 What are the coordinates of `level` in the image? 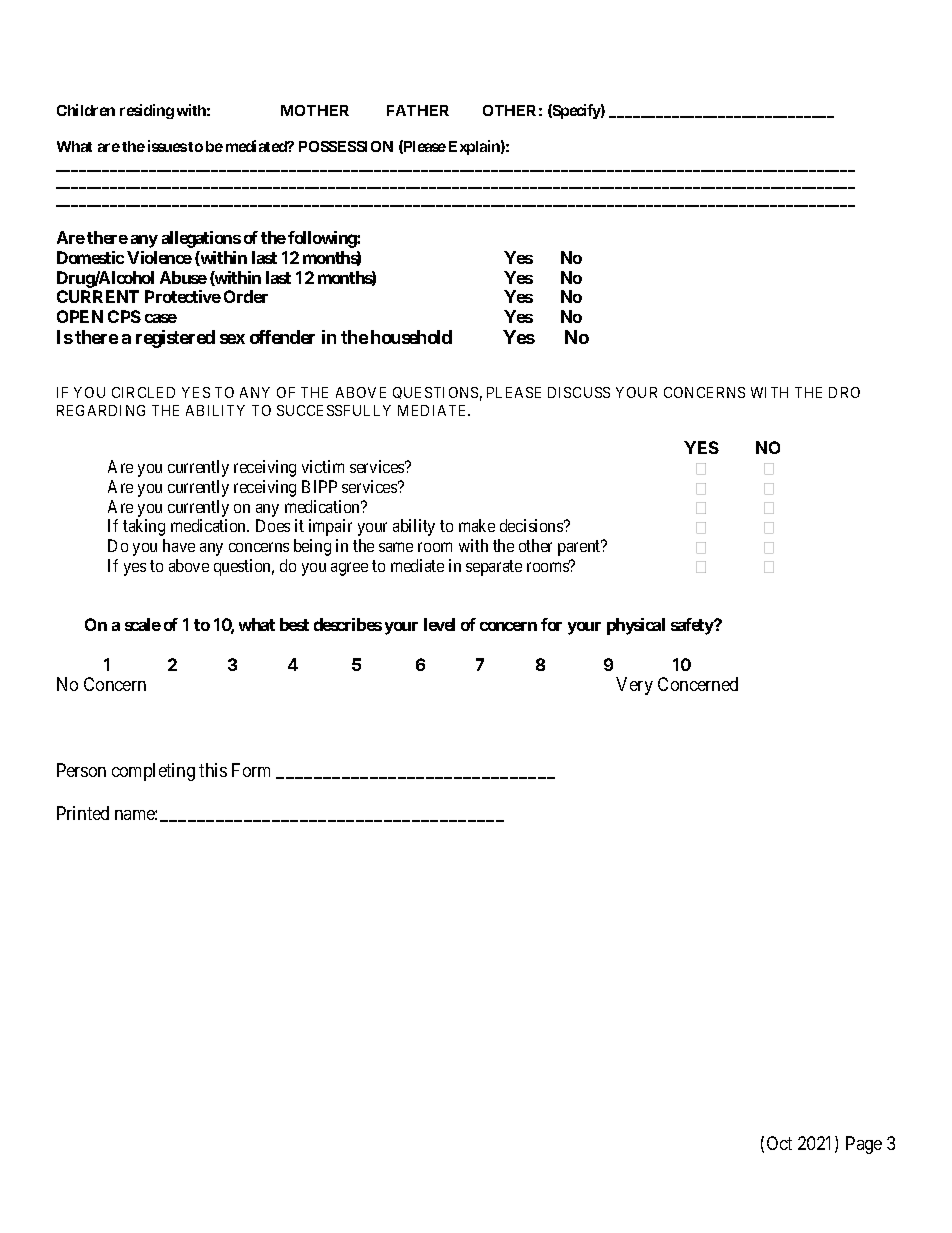 It's located at (439, 624).
